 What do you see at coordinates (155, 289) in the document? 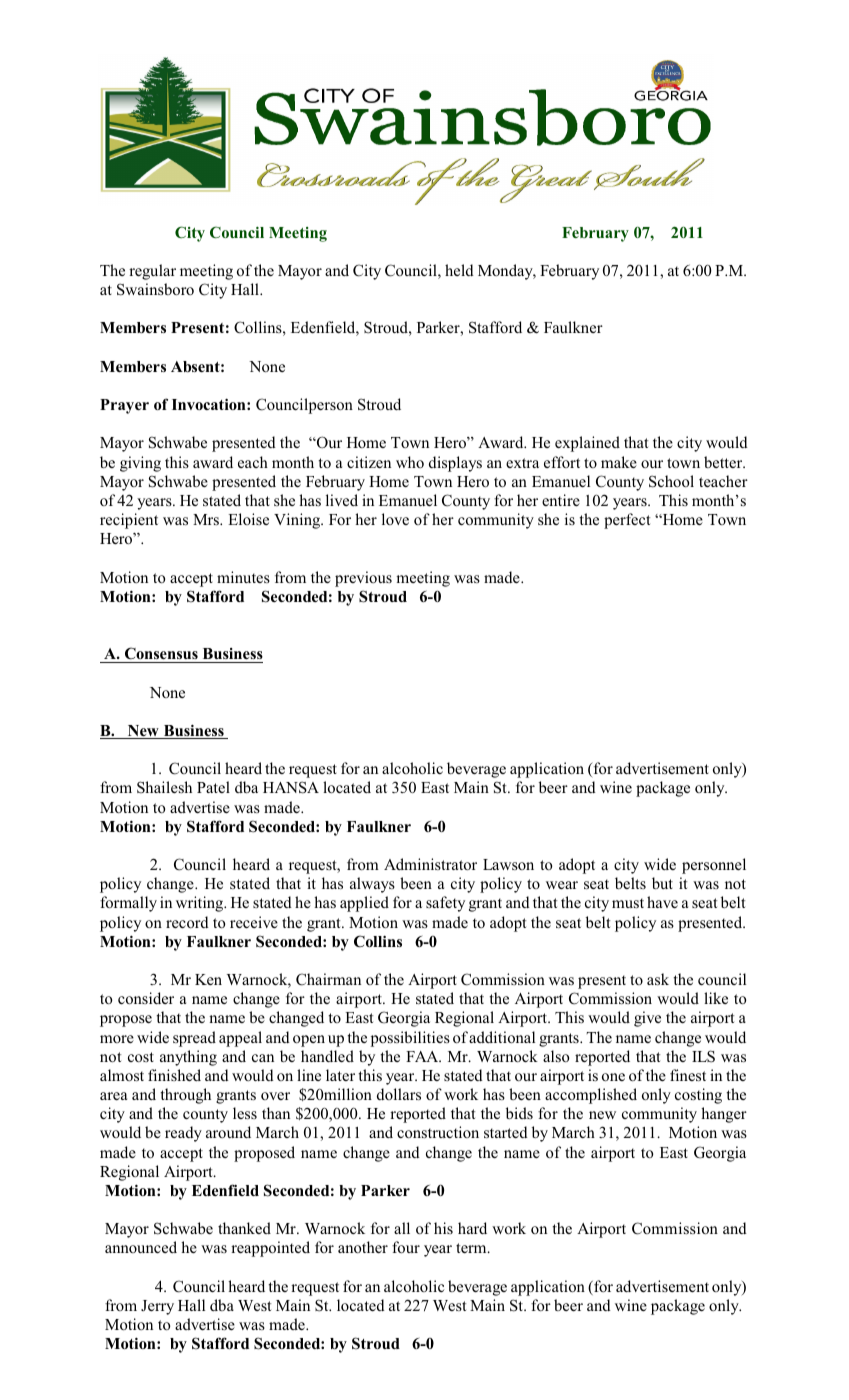
I see `Swainsboro` at bounding box center [155, 289].
